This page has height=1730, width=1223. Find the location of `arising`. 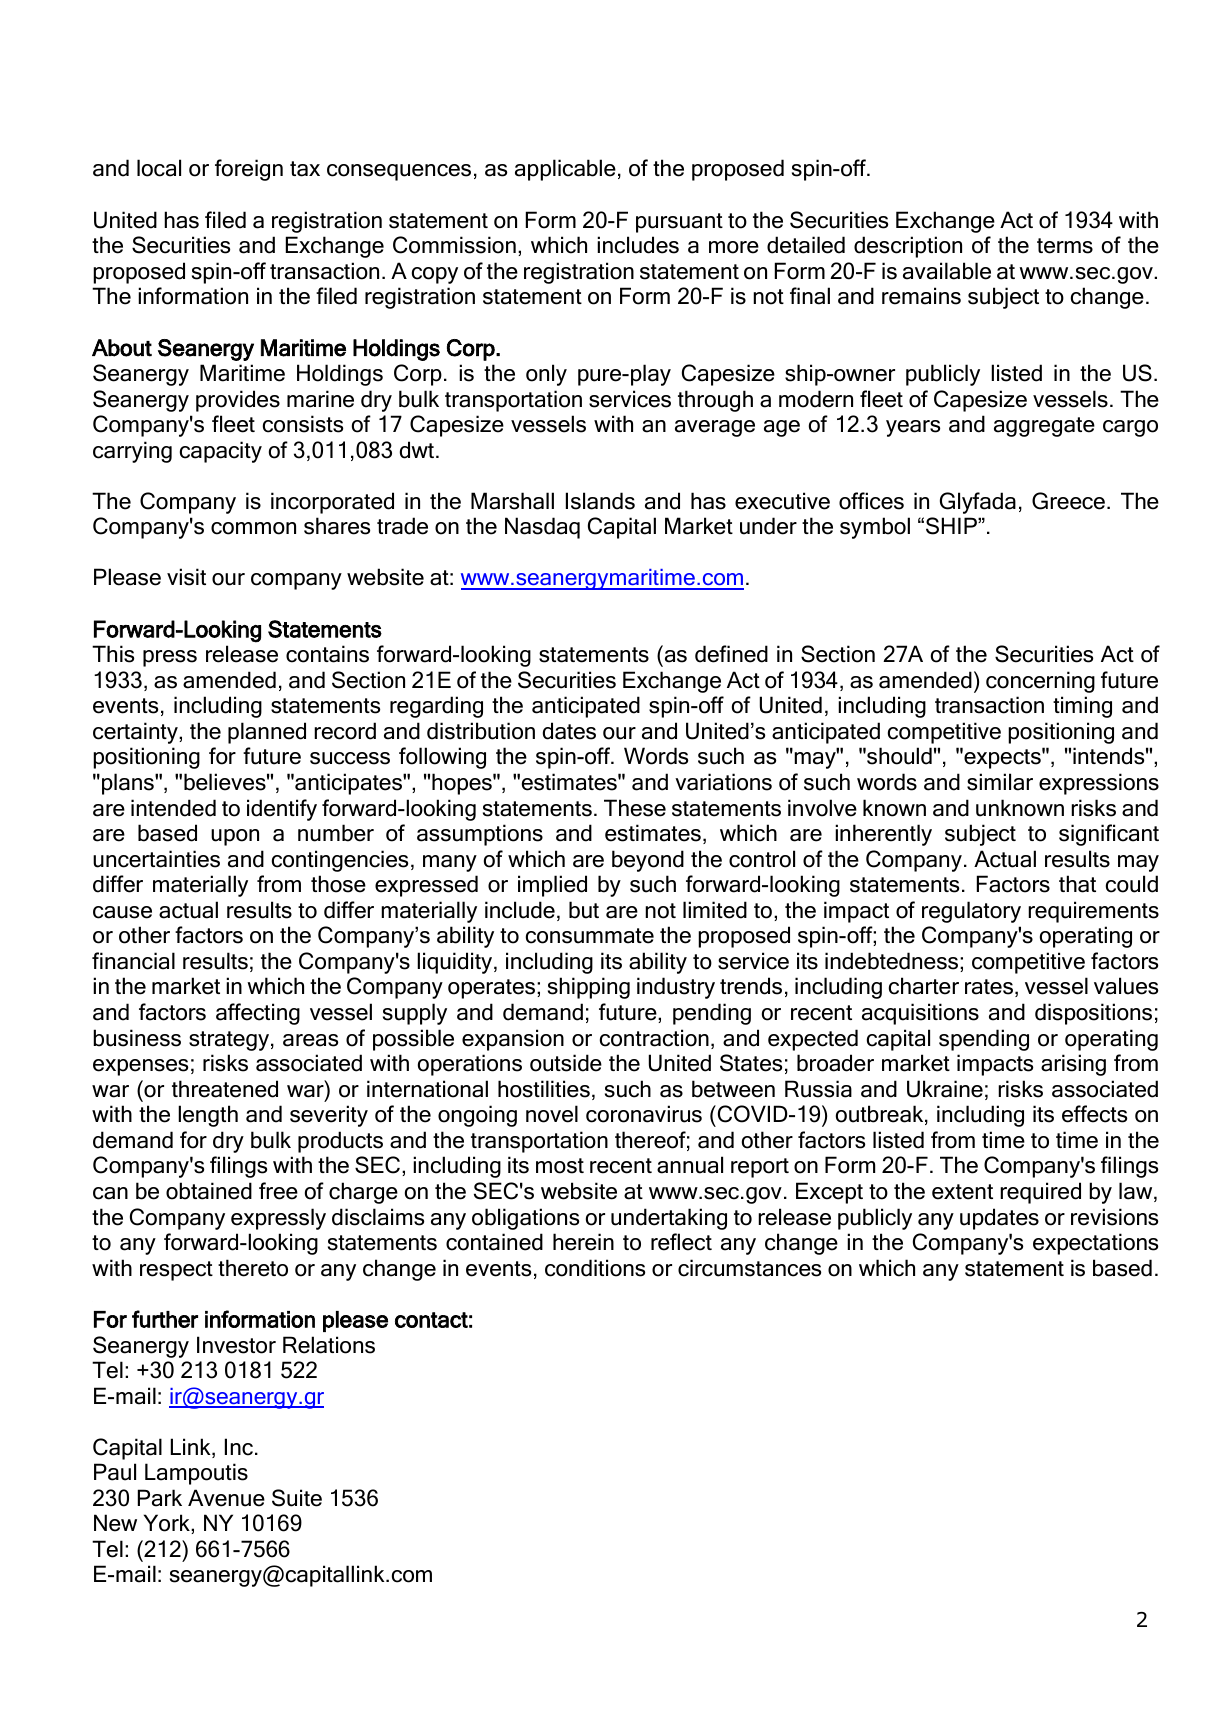

arising is located at coordinates (1073, 1065).
